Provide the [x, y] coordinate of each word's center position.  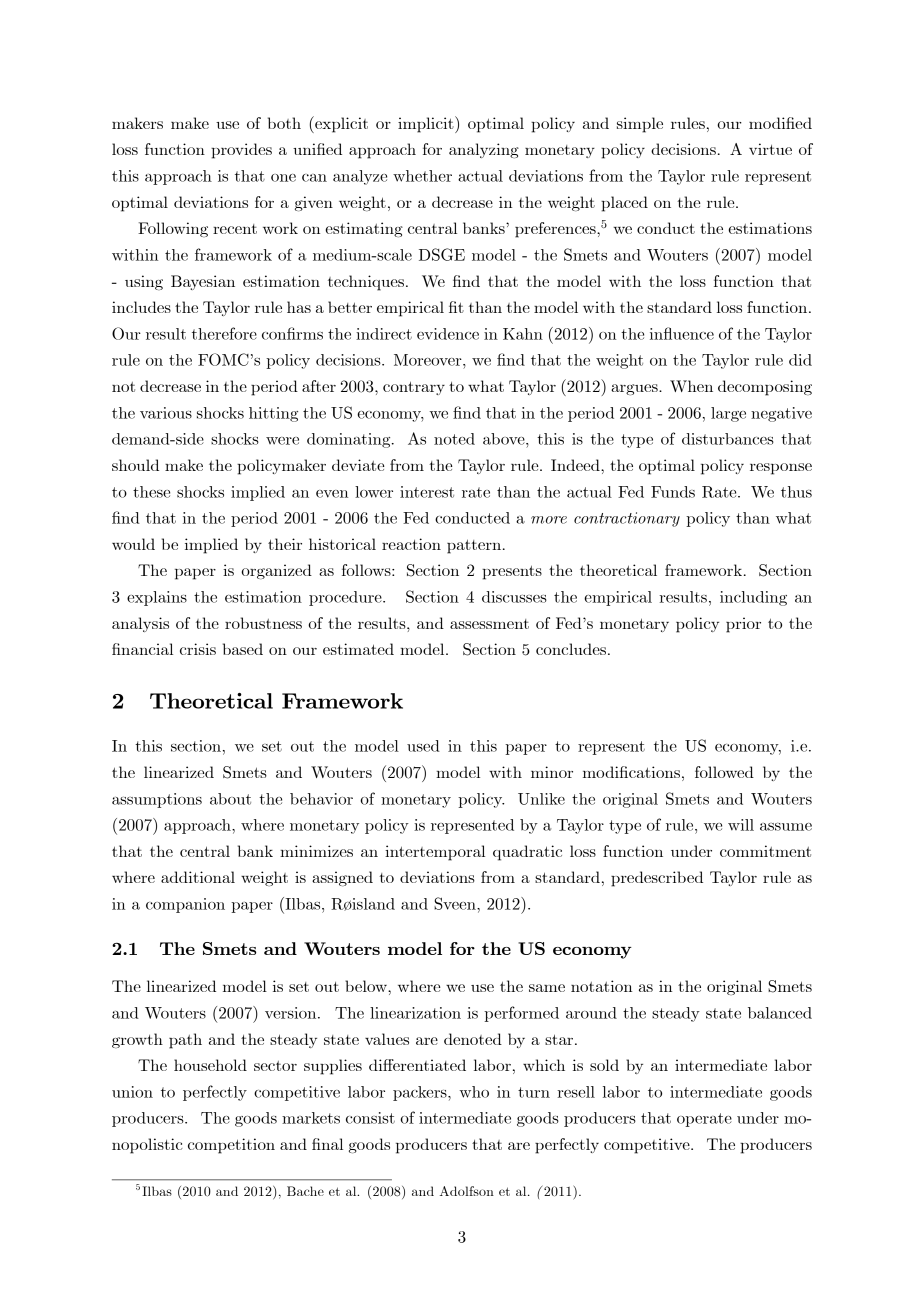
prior [743, 625]
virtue [770, 149]
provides [241, 151]
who [474, 1092]
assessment [489, 624]
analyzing [484, 150]
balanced [780, 1013]
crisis [198, 649]
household [210, 1065]
